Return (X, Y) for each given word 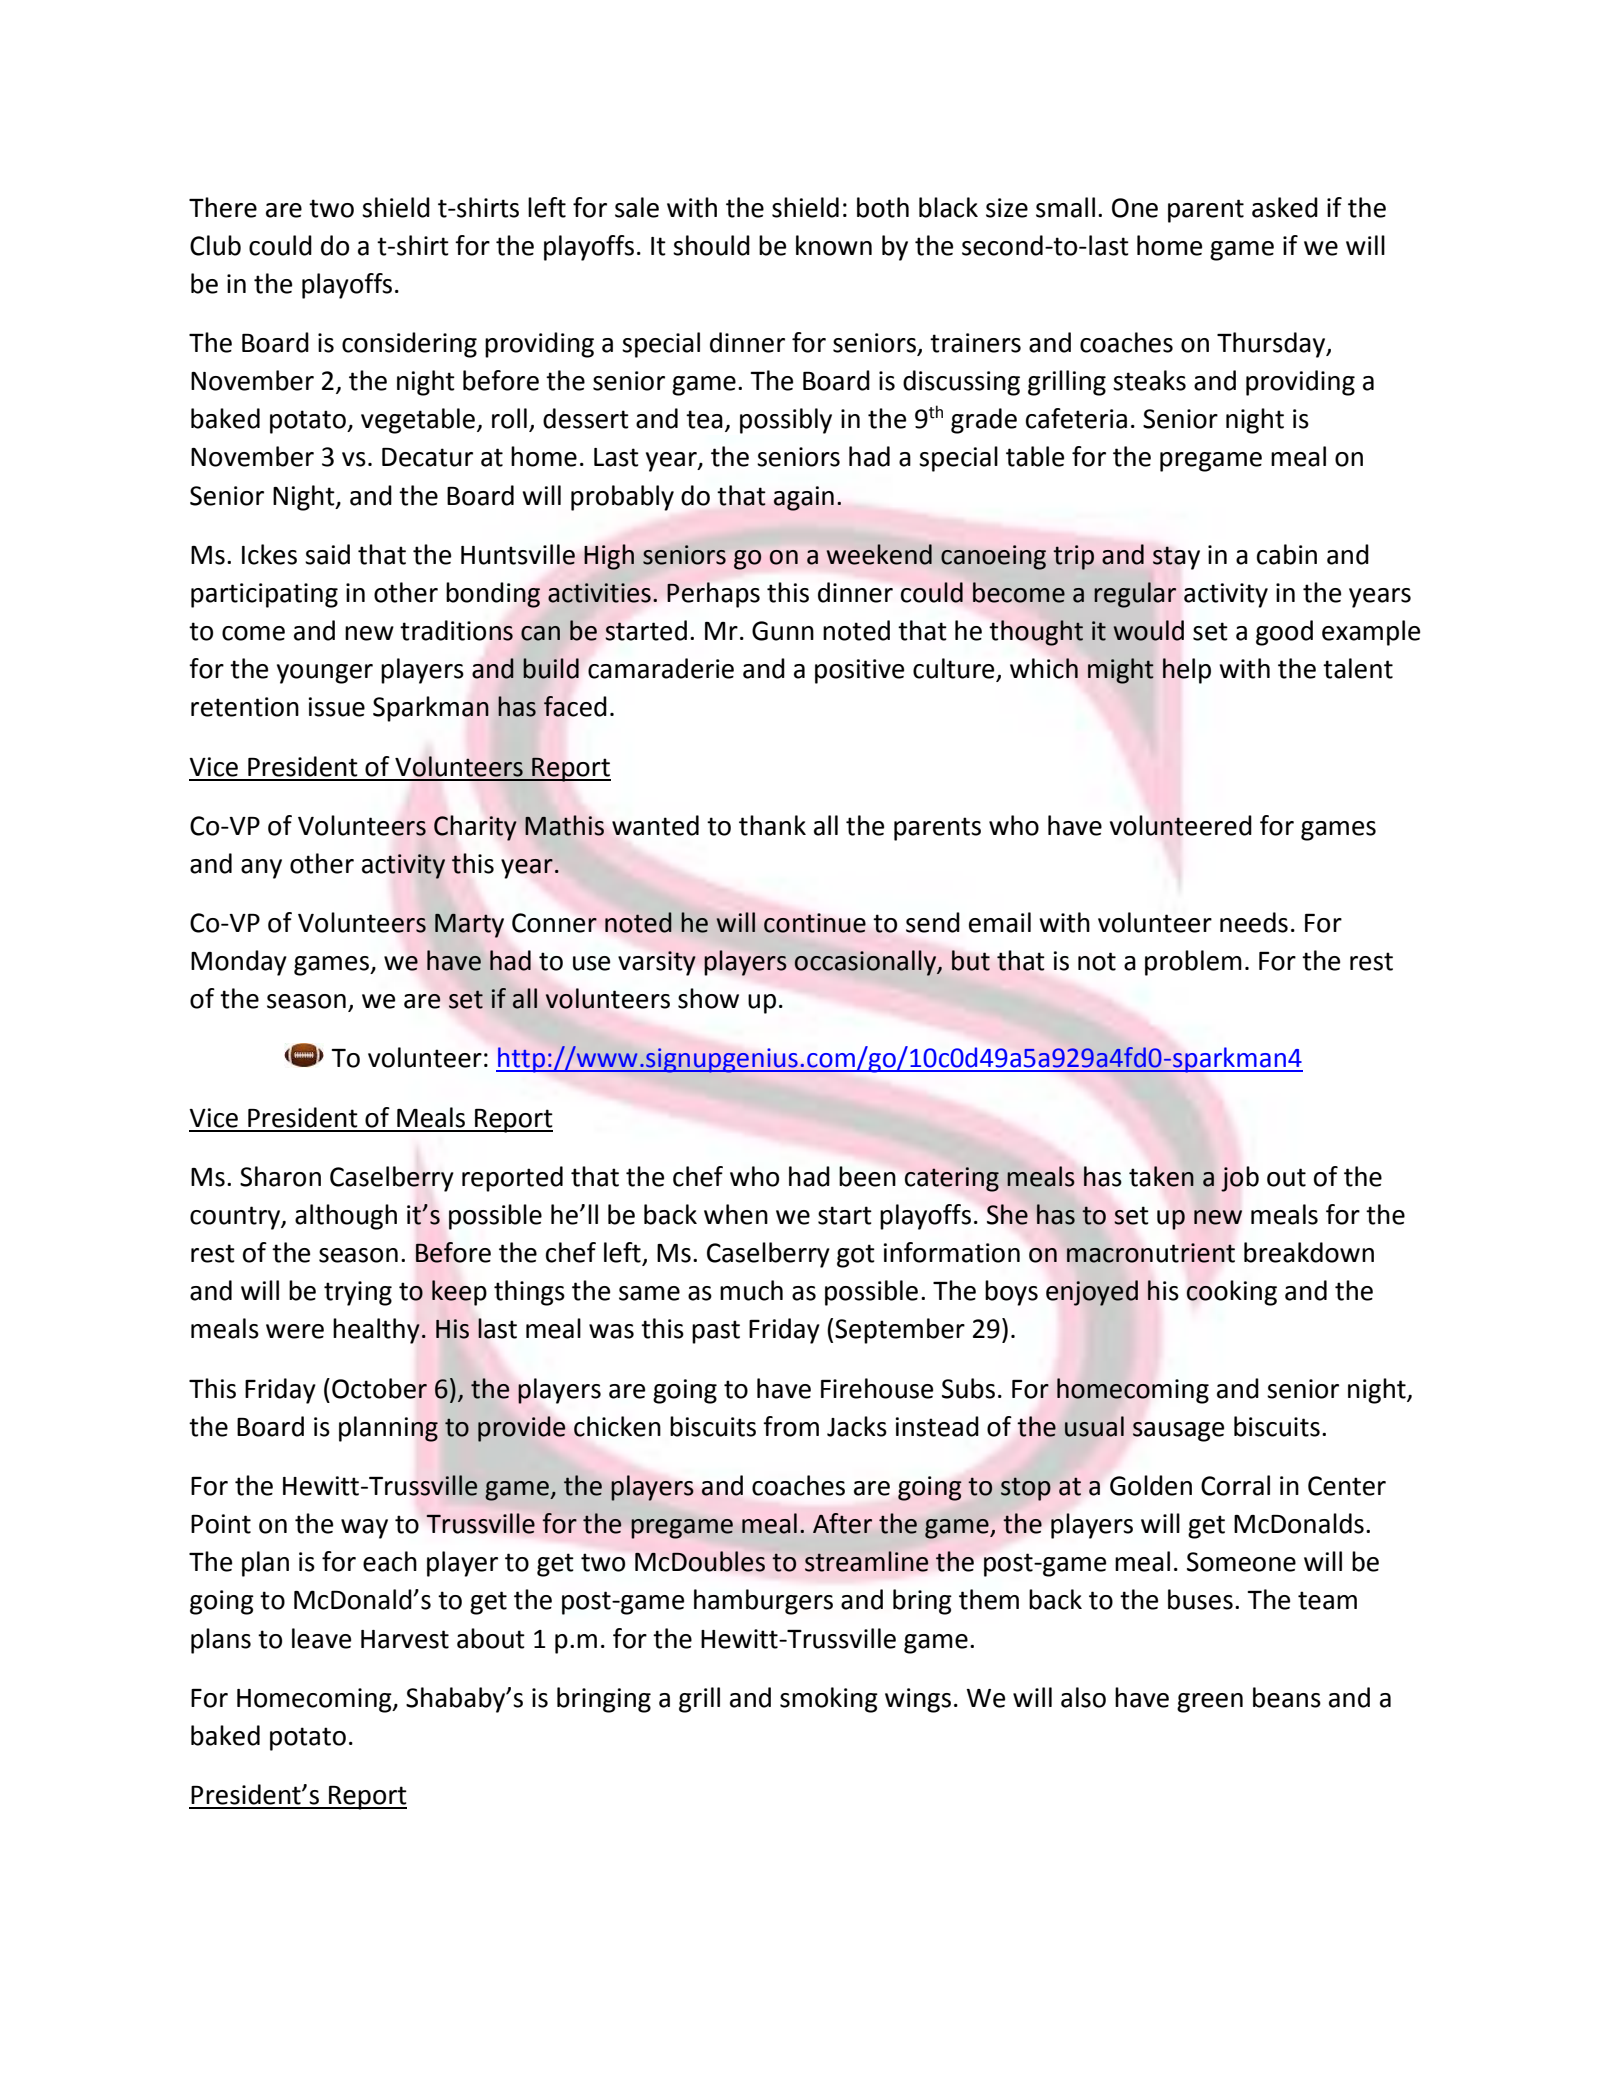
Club (215, 245)
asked (1285, 207)
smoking (829, 1700)
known (834, 245)
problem (1193, 963)
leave (321, 1638)
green (1210, 1703)
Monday (239, 963)
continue (815, 923)
